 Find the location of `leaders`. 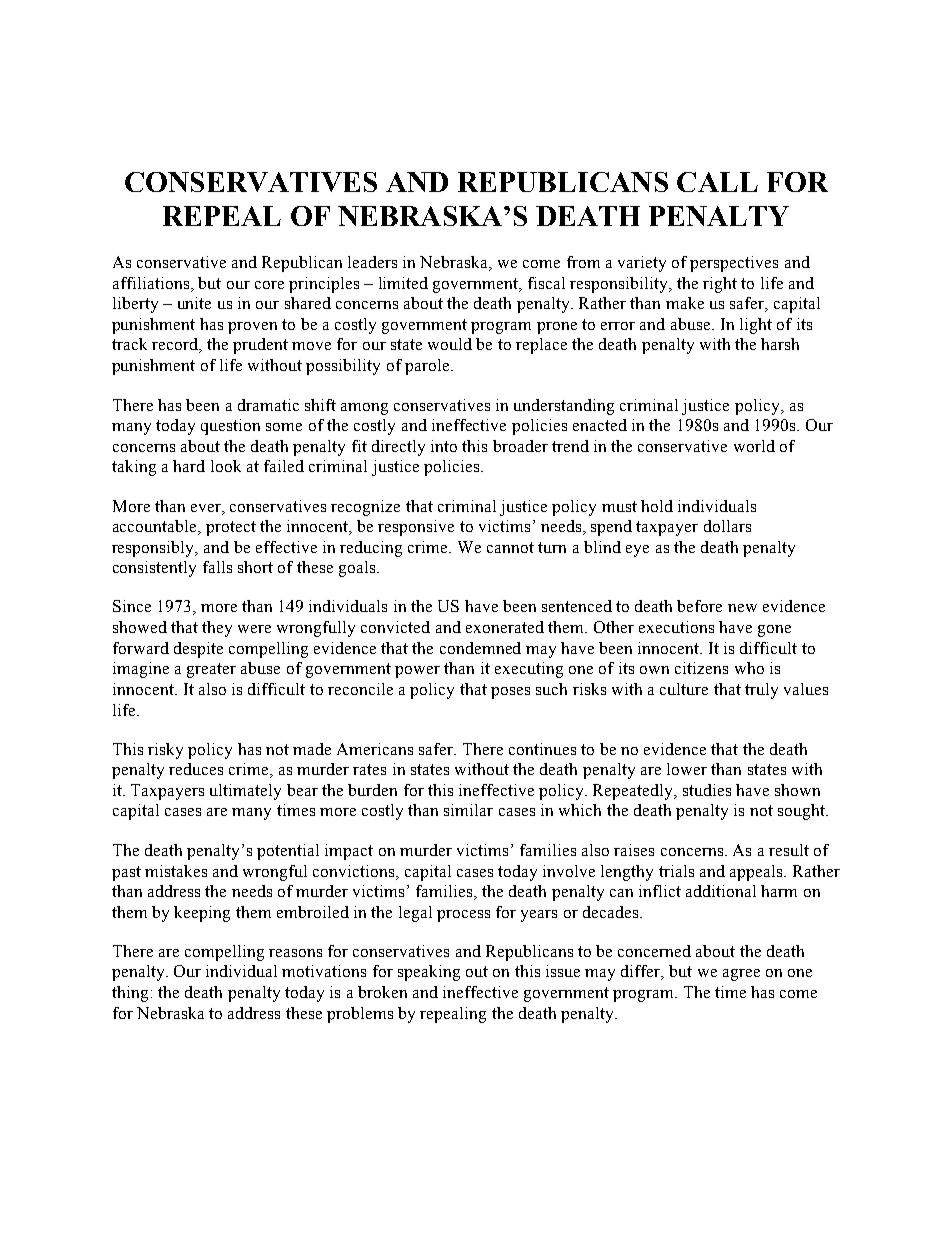

leaders is located at coordinates (372, 262).
